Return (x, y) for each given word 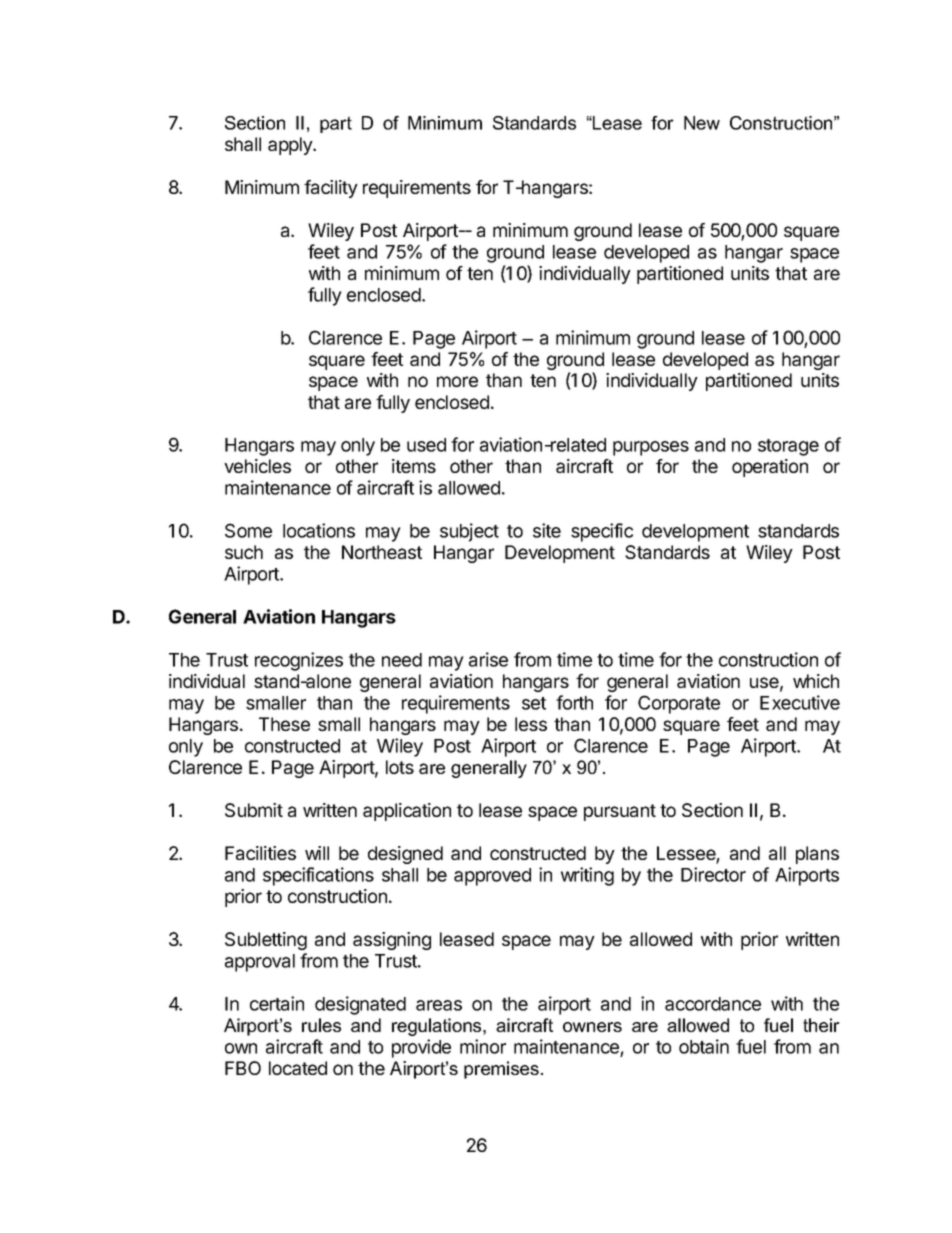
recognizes (299, 661)
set (534, 703)
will (317, 853)
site (547, 530)
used (426, 445)
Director (713, 874)
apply (291, 146)
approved (492, 877)
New (702, 123)
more (457, 381)
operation (770, 468)
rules (321, 1025)
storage (788, 447)
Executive (800, 702)
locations (319, 530)
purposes (651, 448)
